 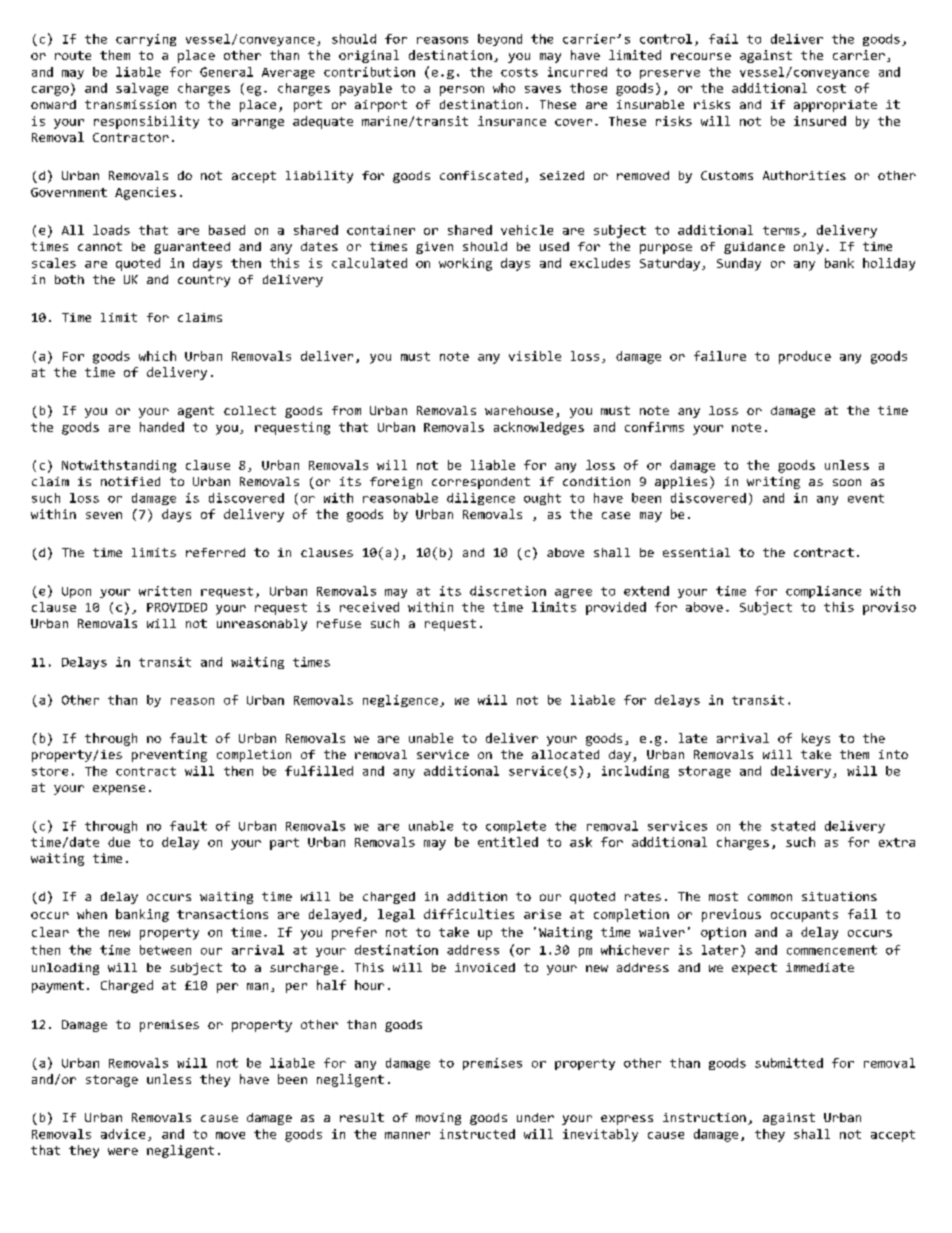 What do you see at coordinates (462, 91) in the image?
I see `person` at bounding box center [462, 91].
